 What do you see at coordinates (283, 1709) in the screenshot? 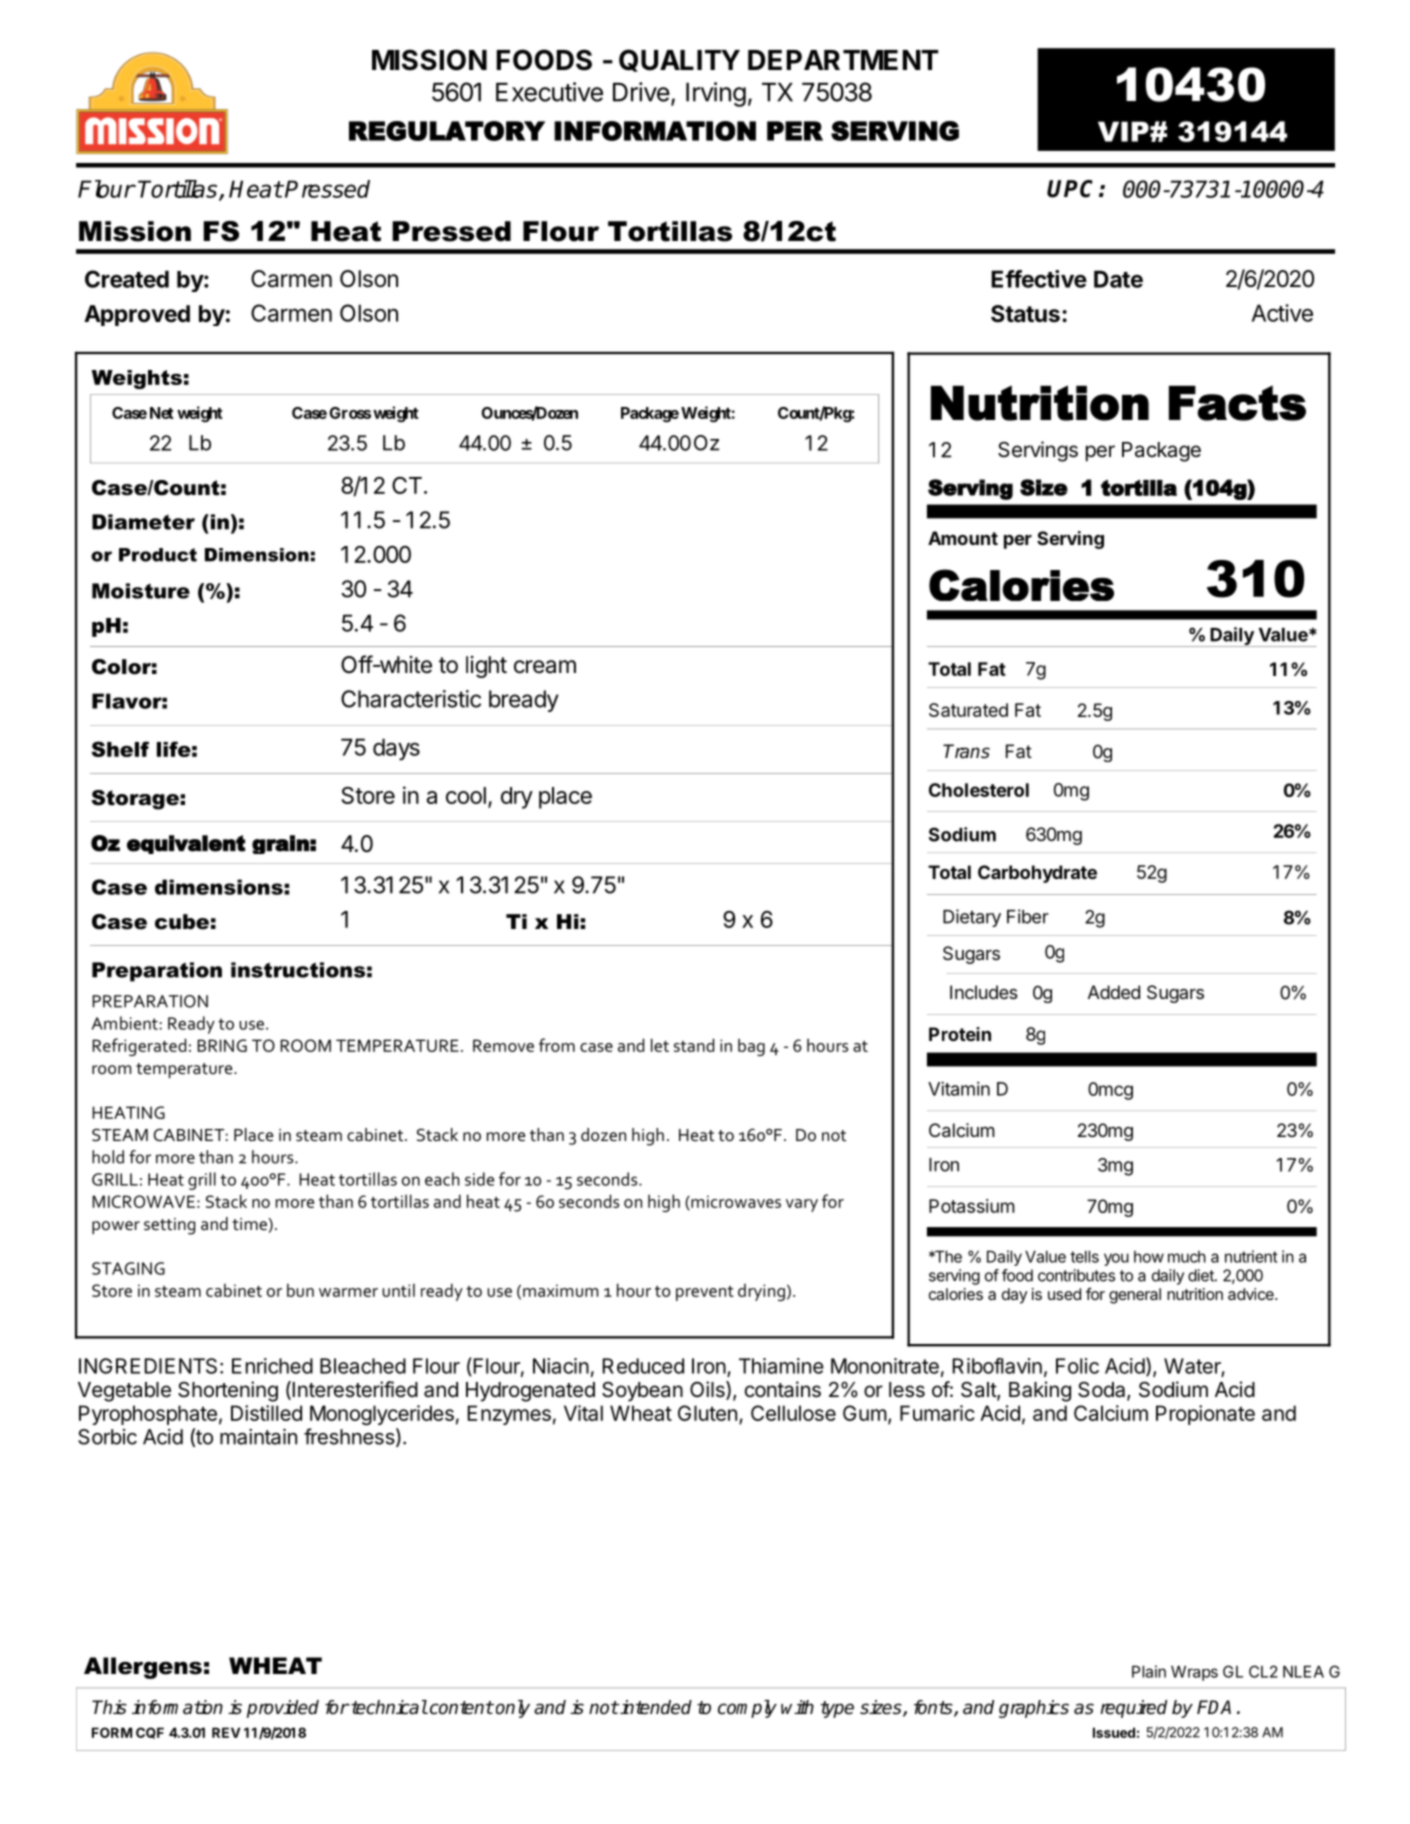
I see `provided` at bounding box center [283, 1709].
